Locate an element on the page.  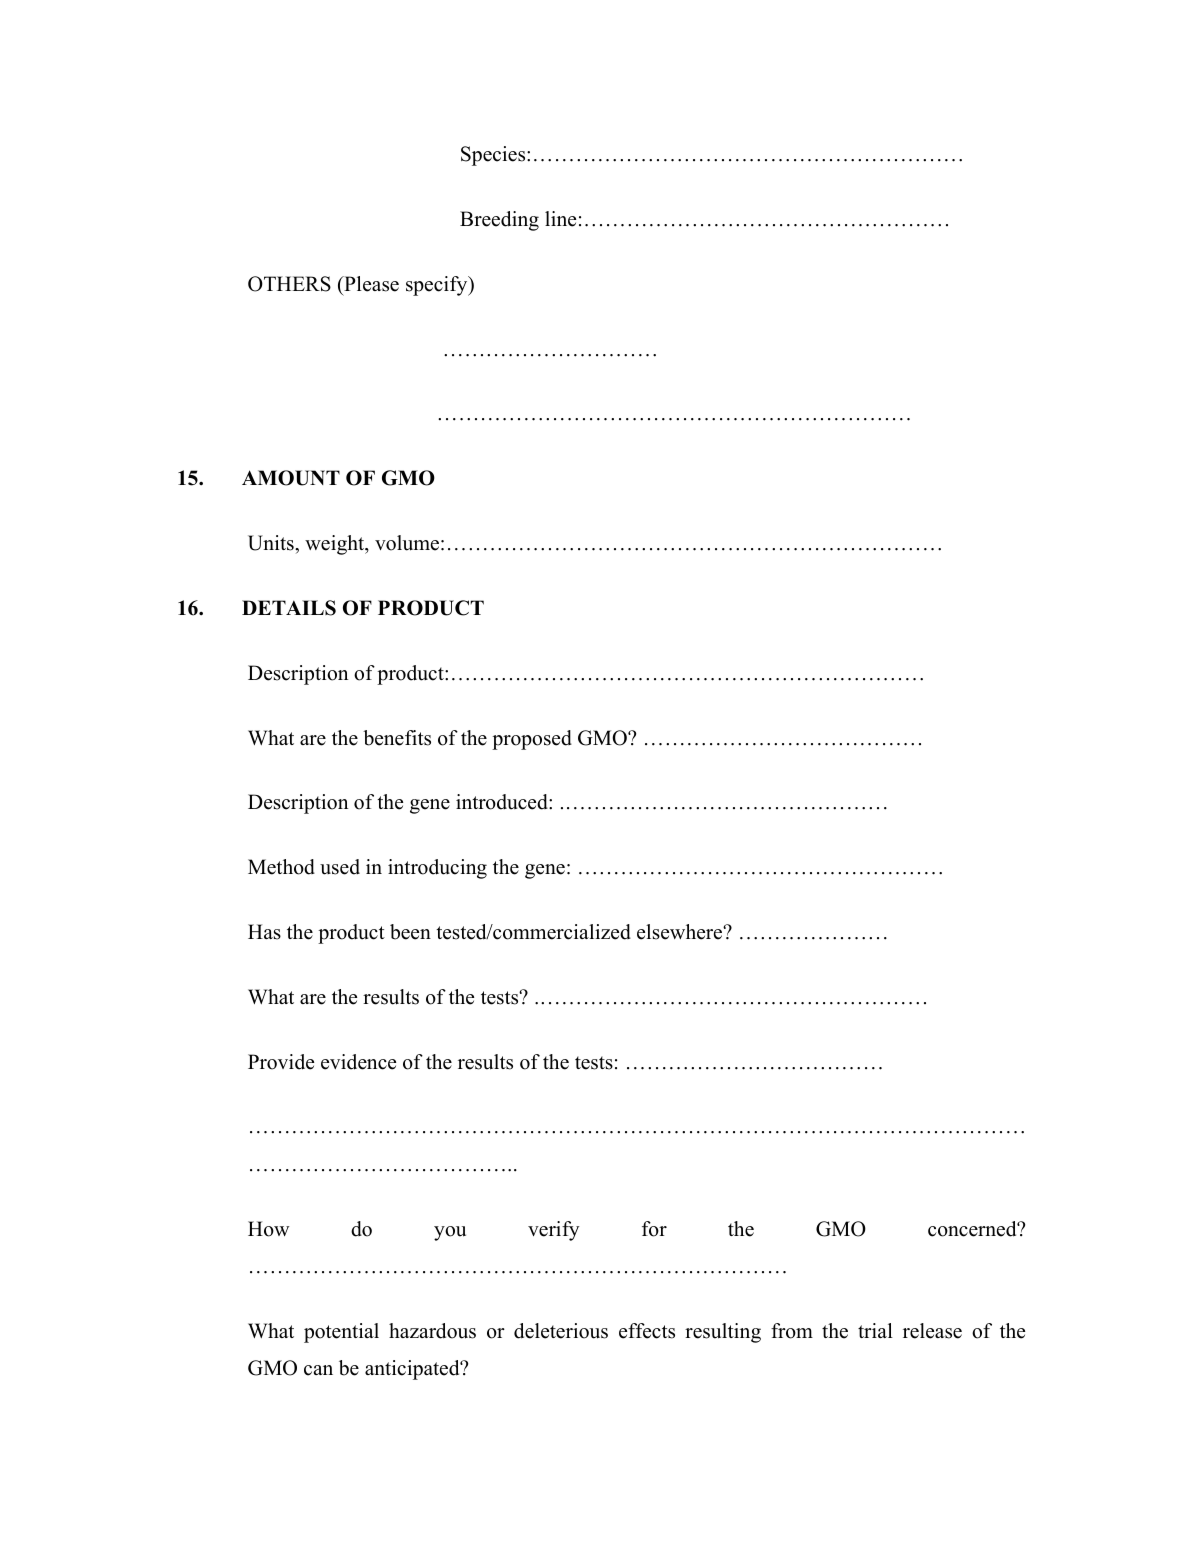
been is located at coordinates (410, 932).
